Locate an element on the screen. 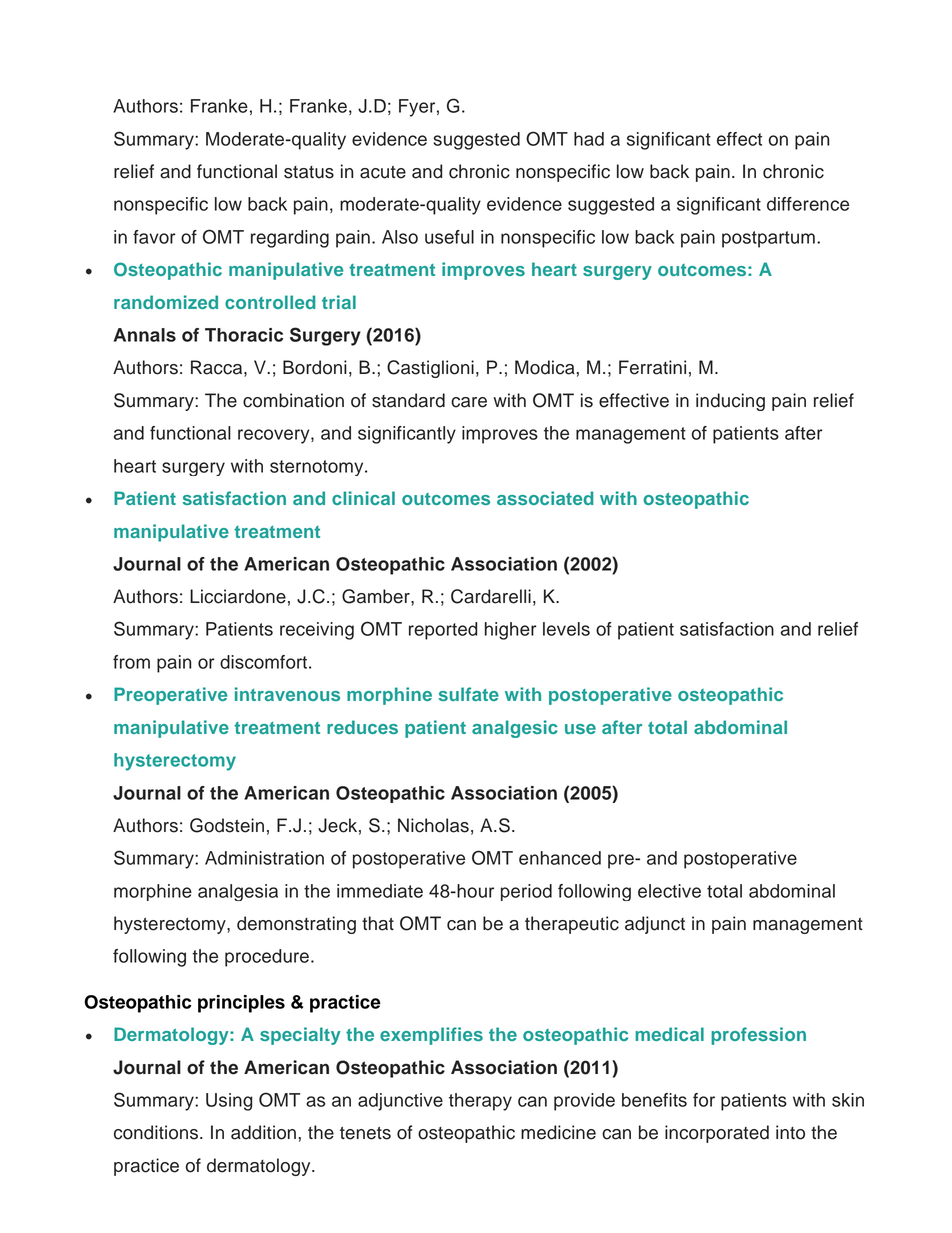 This screenshot has height=1233, width=952. therapy is located at coordinates (480, 1102).
